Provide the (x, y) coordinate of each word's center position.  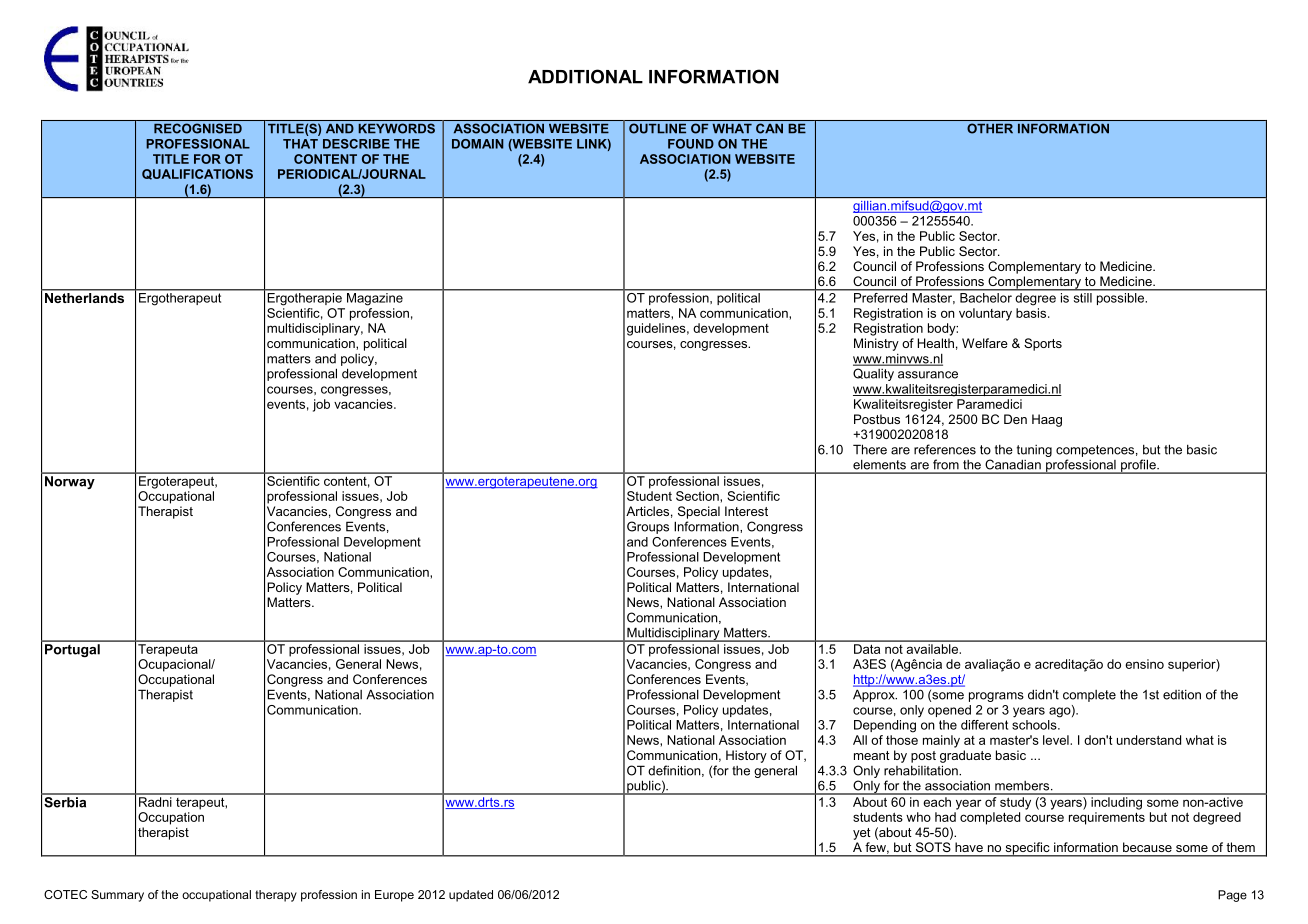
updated (471, 896)
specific (1027, 849)
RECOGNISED (198, 128)
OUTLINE (657, 128)
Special (699, 512)
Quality (873, 375)
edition (1182, 694)
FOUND (691, 144)
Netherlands (85, 296)
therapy (276, 896)
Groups (648, 527)
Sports (1043, 344)
